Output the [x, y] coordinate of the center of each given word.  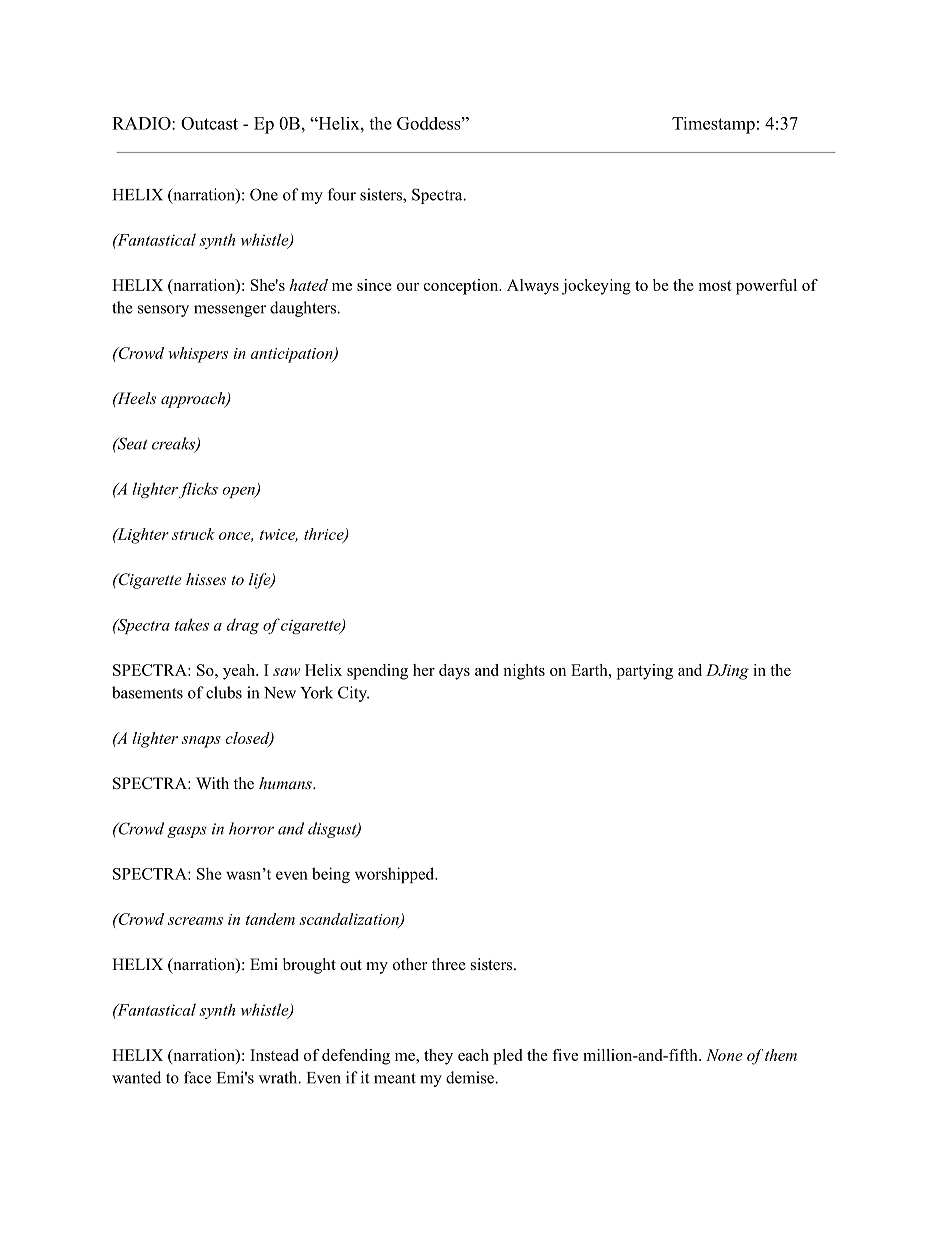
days [454, 672]
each [473, 1055]
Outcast [209, 123]
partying [645, 672]
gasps [187, 832]
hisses [206, 579]
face [197, 1077]
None [724, 1055]
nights [524, 672]
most [715, 286]
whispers [198, 355]
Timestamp [713, 125]
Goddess [429, 123]
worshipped [396, 875]
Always [533, 287]
